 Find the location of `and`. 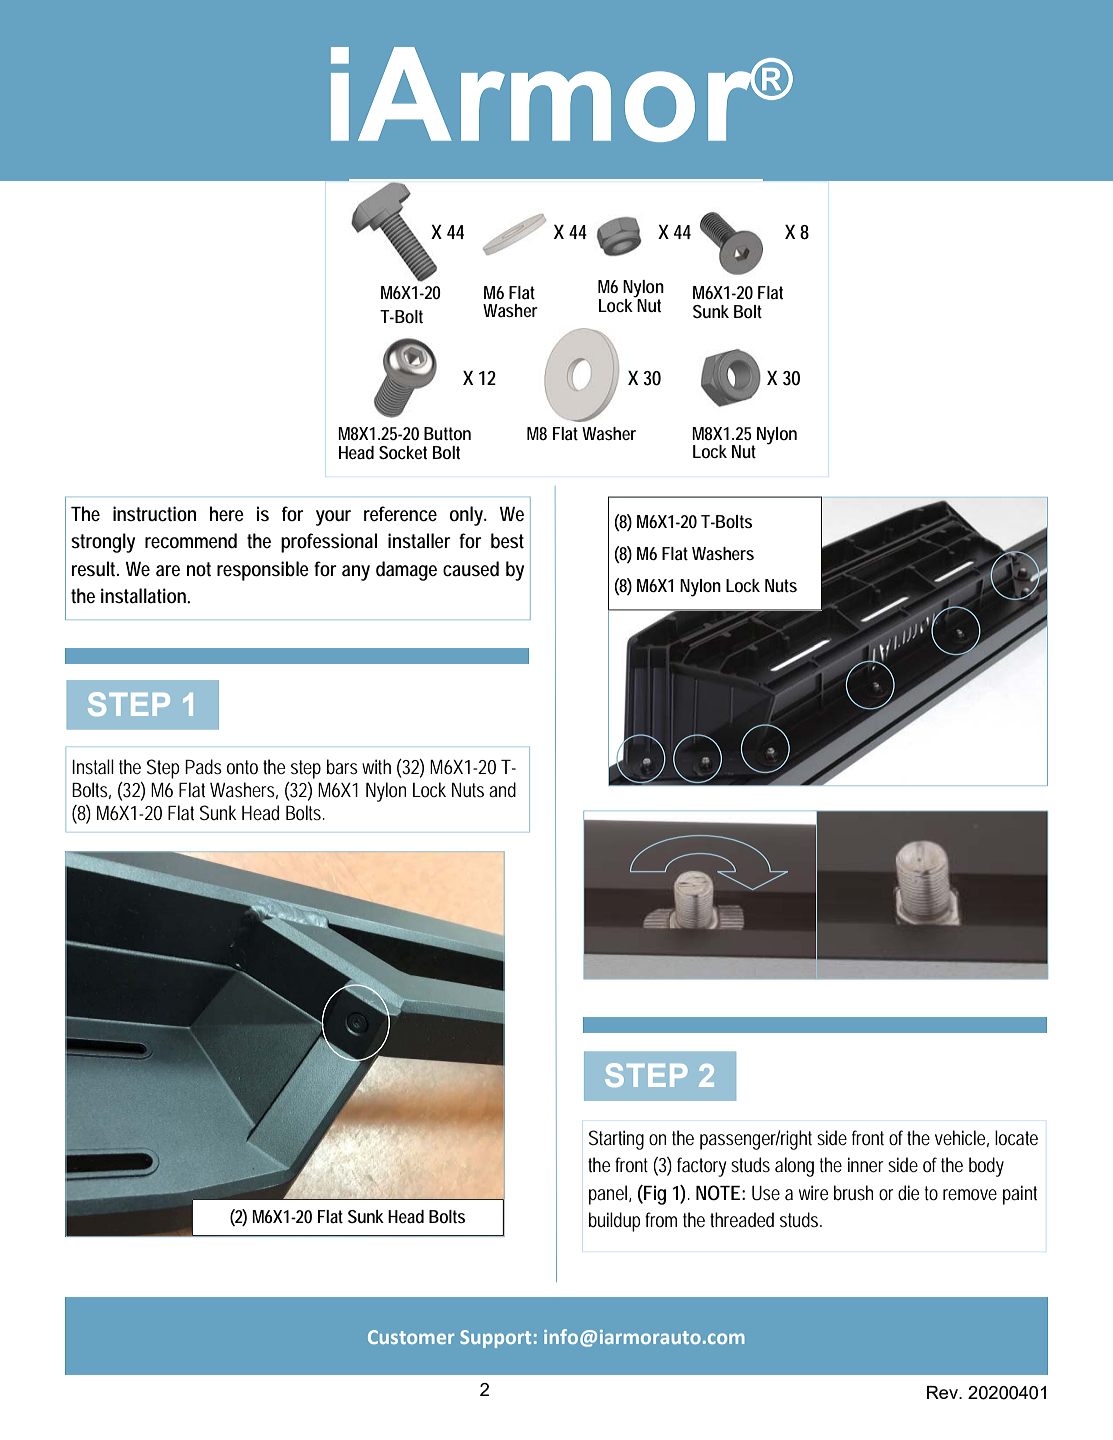

and is located at coordinates (502, 790).
